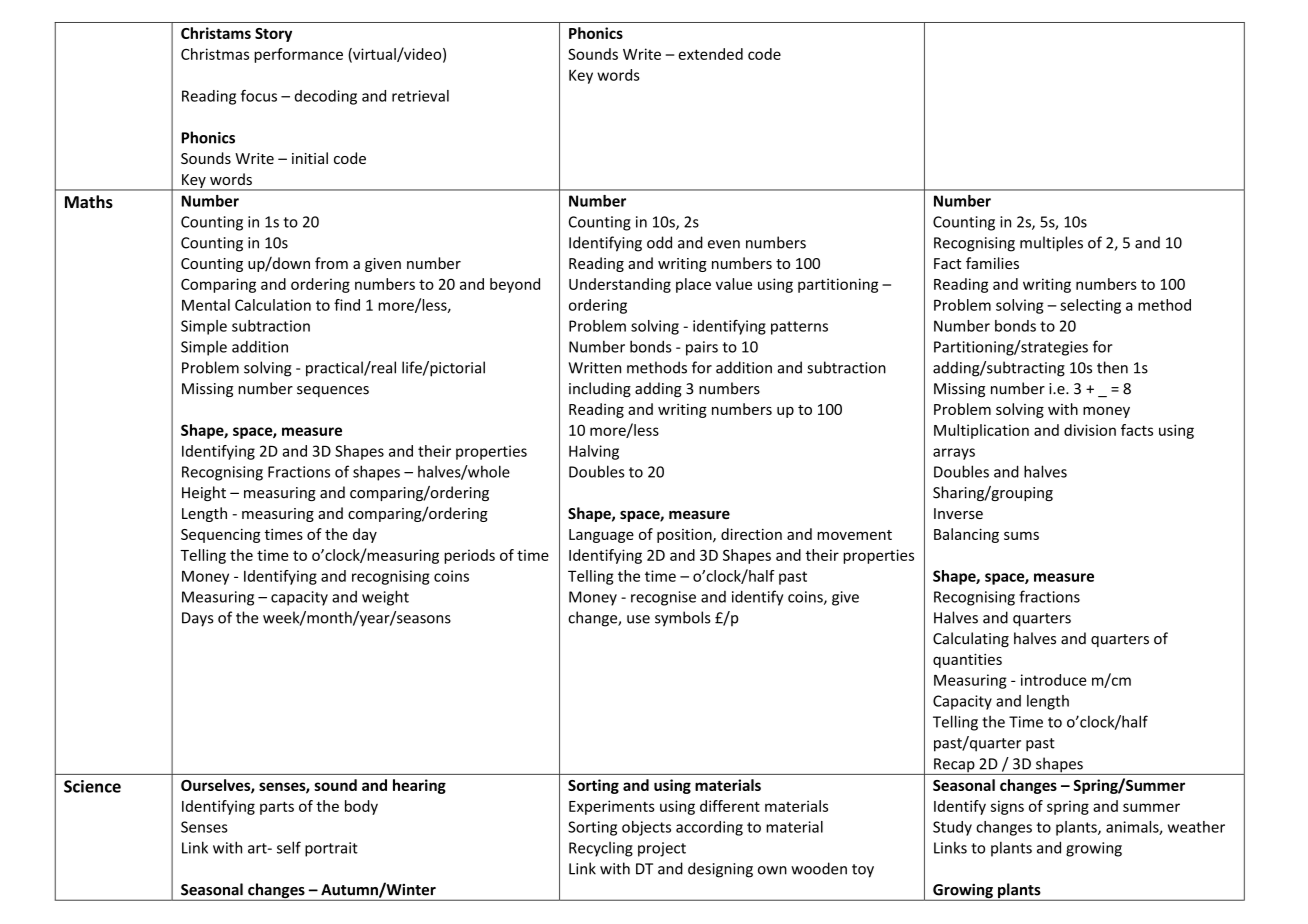 The width and height of the document is (1308, 924). What do you see at coordinates (710, 54) in the document?
I see `extended` at bounding box center [710, 54].
